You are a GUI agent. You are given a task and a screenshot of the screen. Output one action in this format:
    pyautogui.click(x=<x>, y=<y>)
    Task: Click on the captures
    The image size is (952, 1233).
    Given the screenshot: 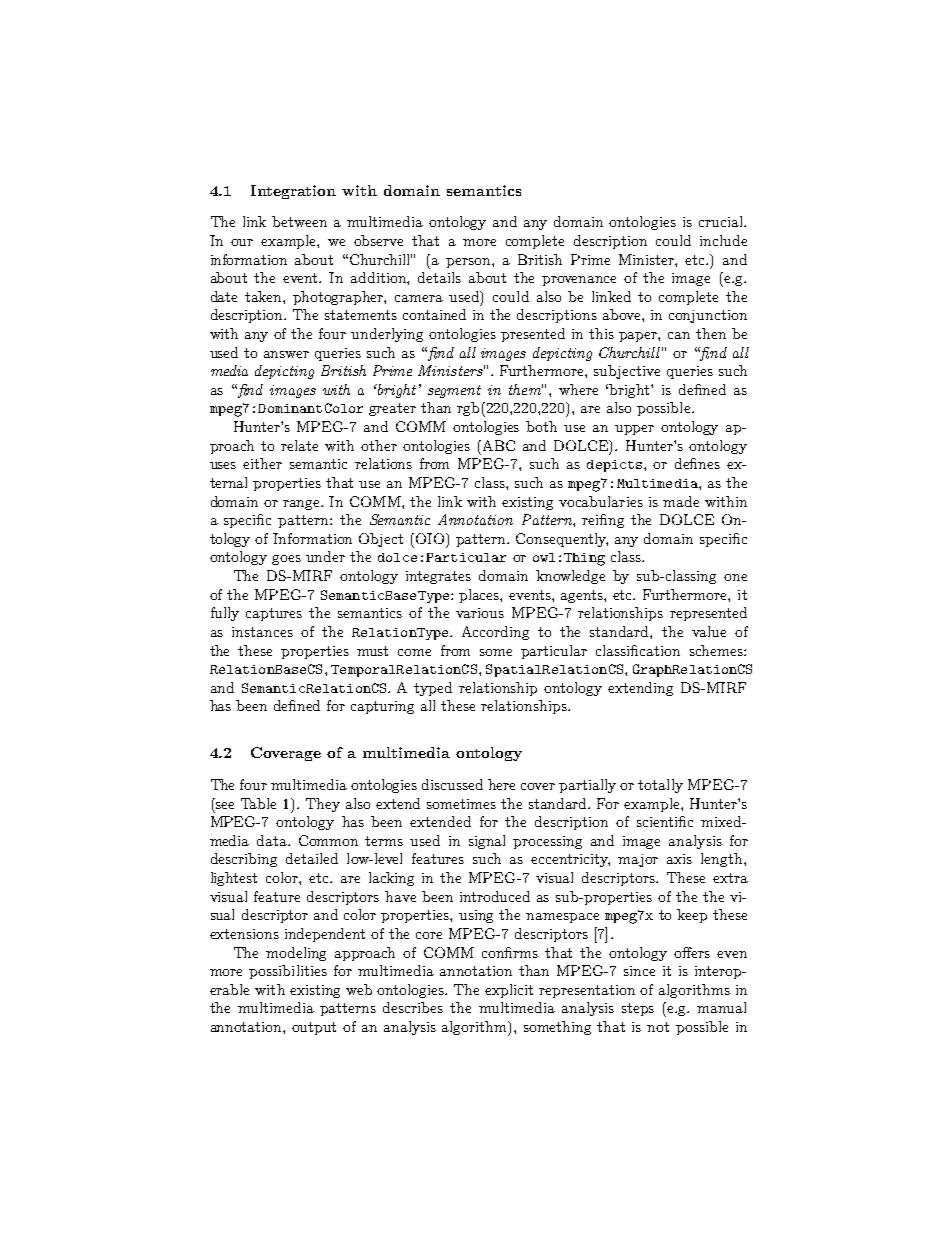 What is the action you would take?
    pyautogui.click(x=274, y=614)
